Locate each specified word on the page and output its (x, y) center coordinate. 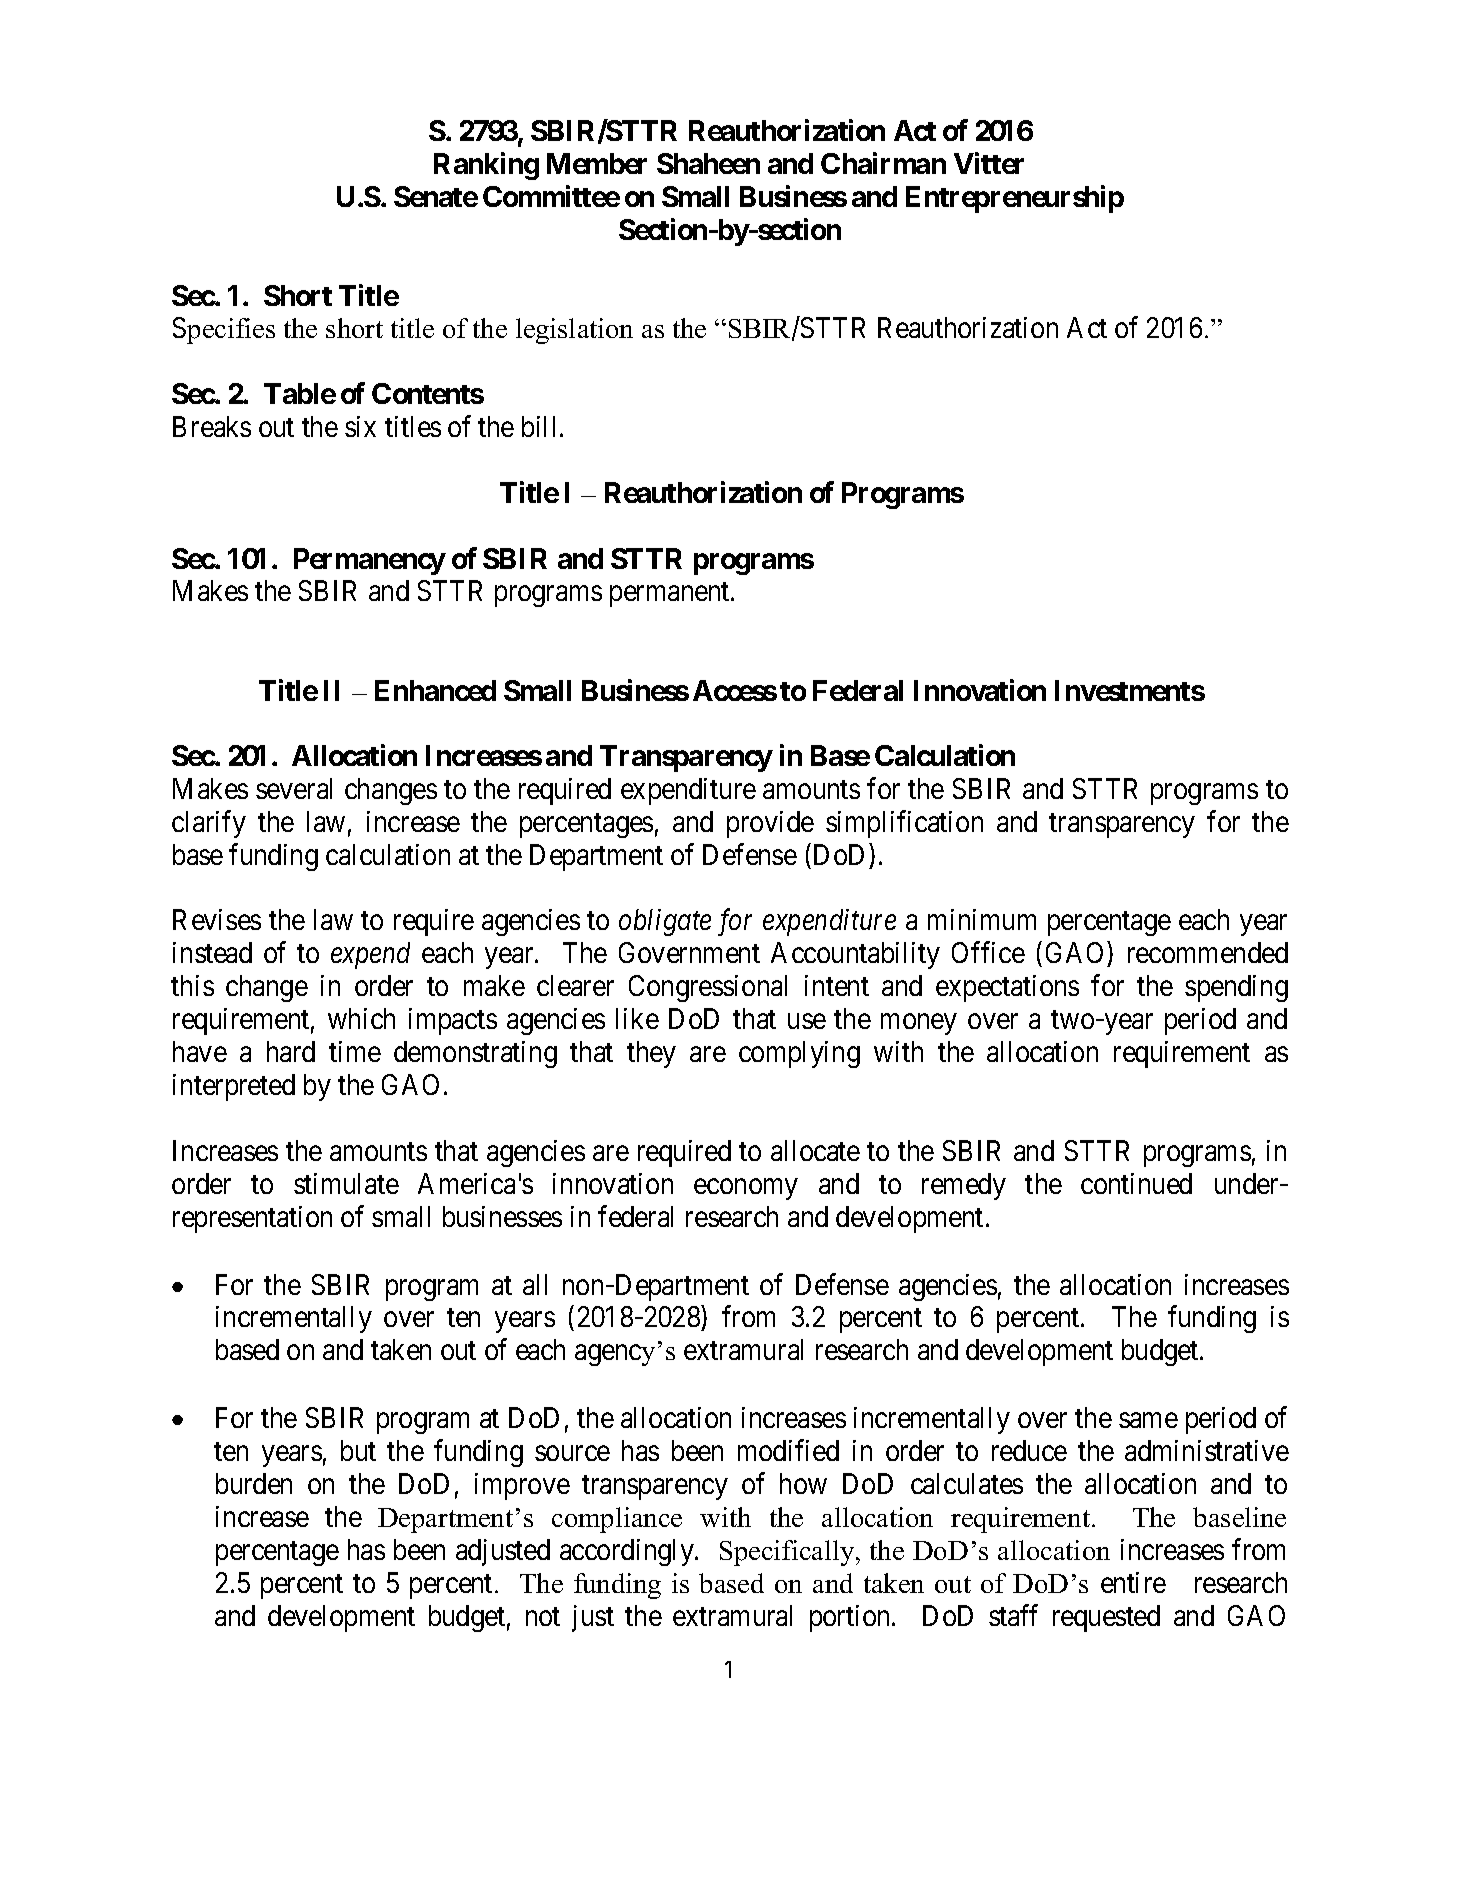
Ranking (486, 166)
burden (254, 1483)
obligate (665, 922)
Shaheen (708, 163)
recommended (1208, 952)
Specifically (788, 1553)
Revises (217, 919)
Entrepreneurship (1015, 199)
